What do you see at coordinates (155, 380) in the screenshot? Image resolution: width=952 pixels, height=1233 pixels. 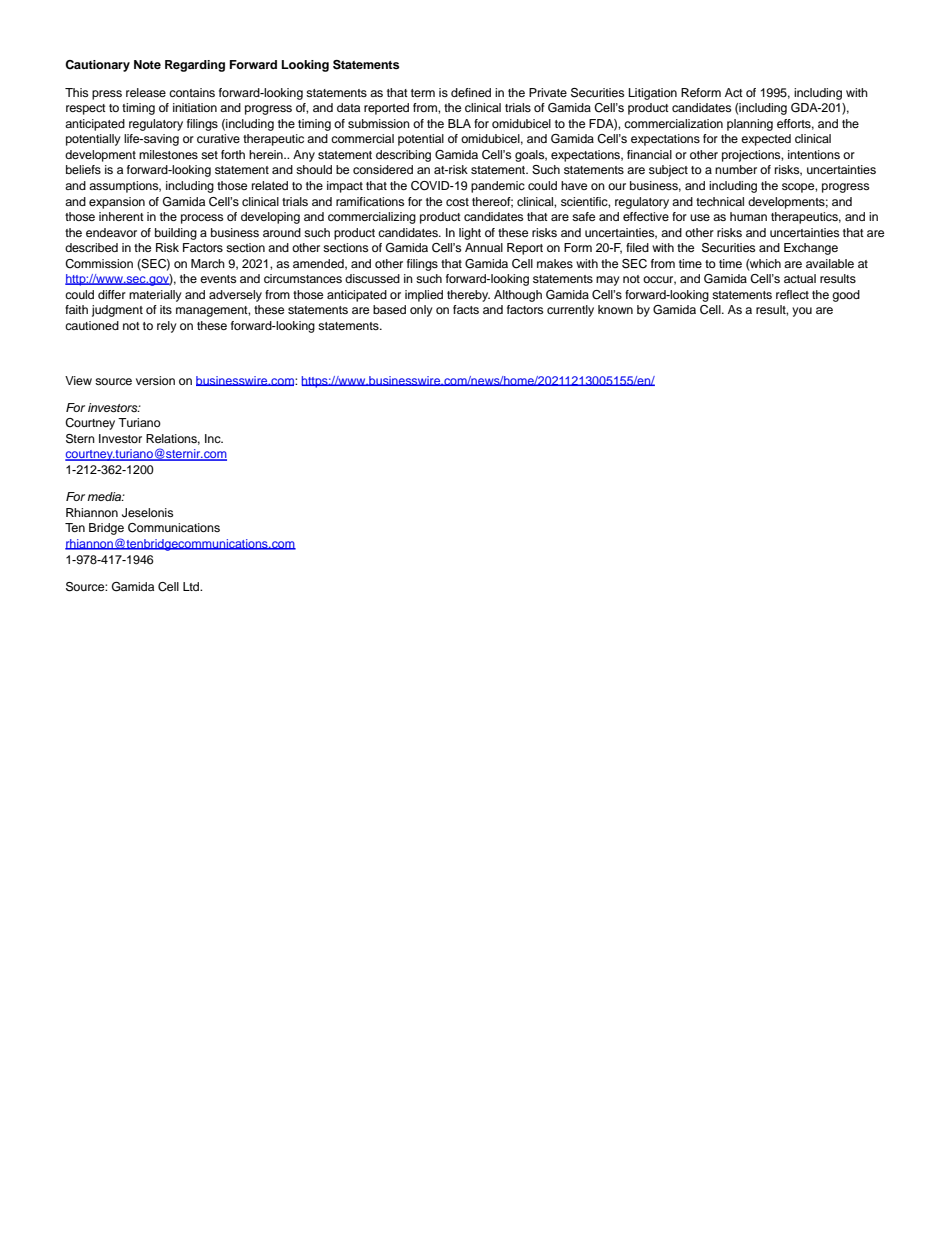 I see `version` at bounding box center [155, 380].
